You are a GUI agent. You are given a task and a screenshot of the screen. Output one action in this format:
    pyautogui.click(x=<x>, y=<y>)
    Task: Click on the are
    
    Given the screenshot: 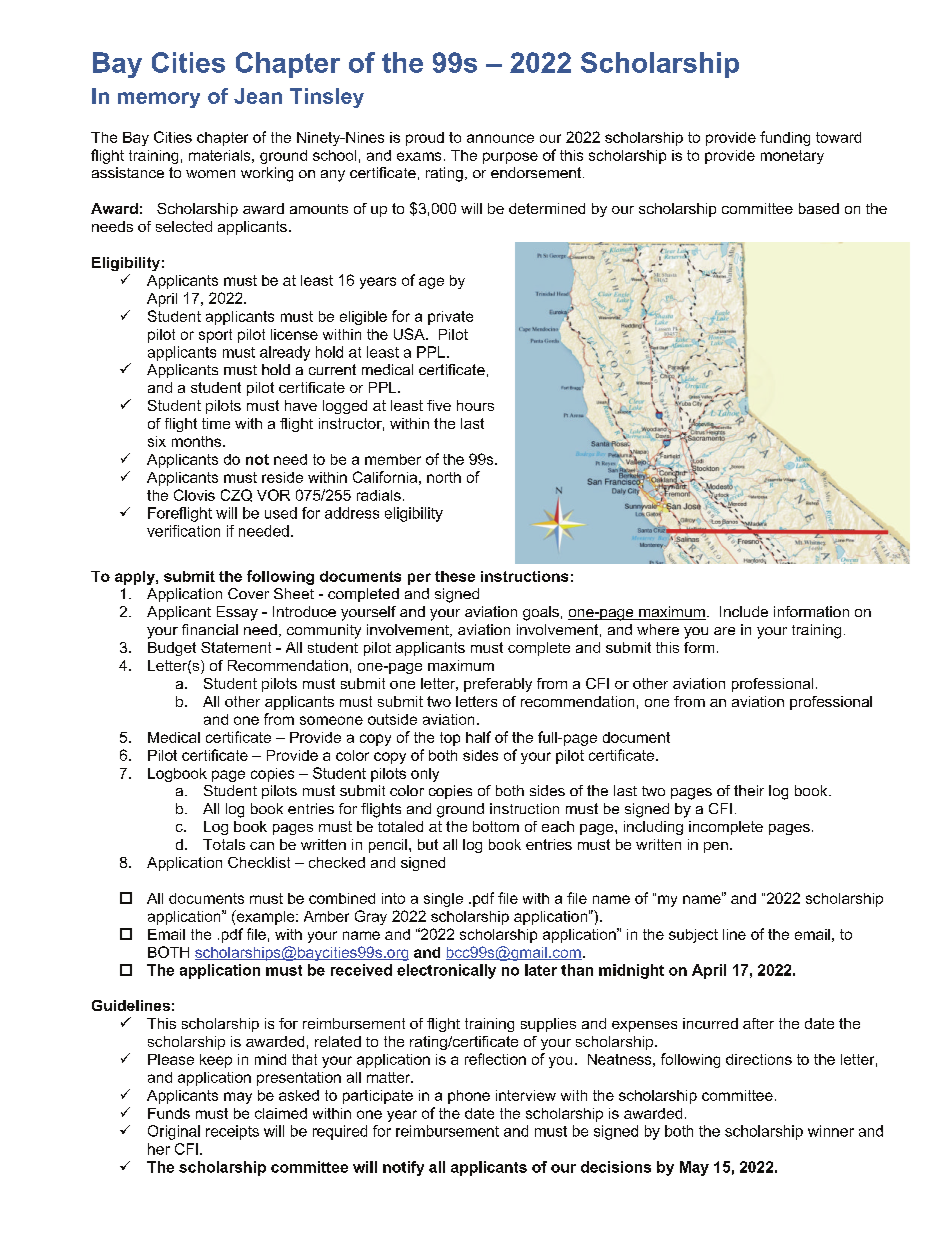 What is the action you would take?
    pyautogui.click(x=724, y=631)
